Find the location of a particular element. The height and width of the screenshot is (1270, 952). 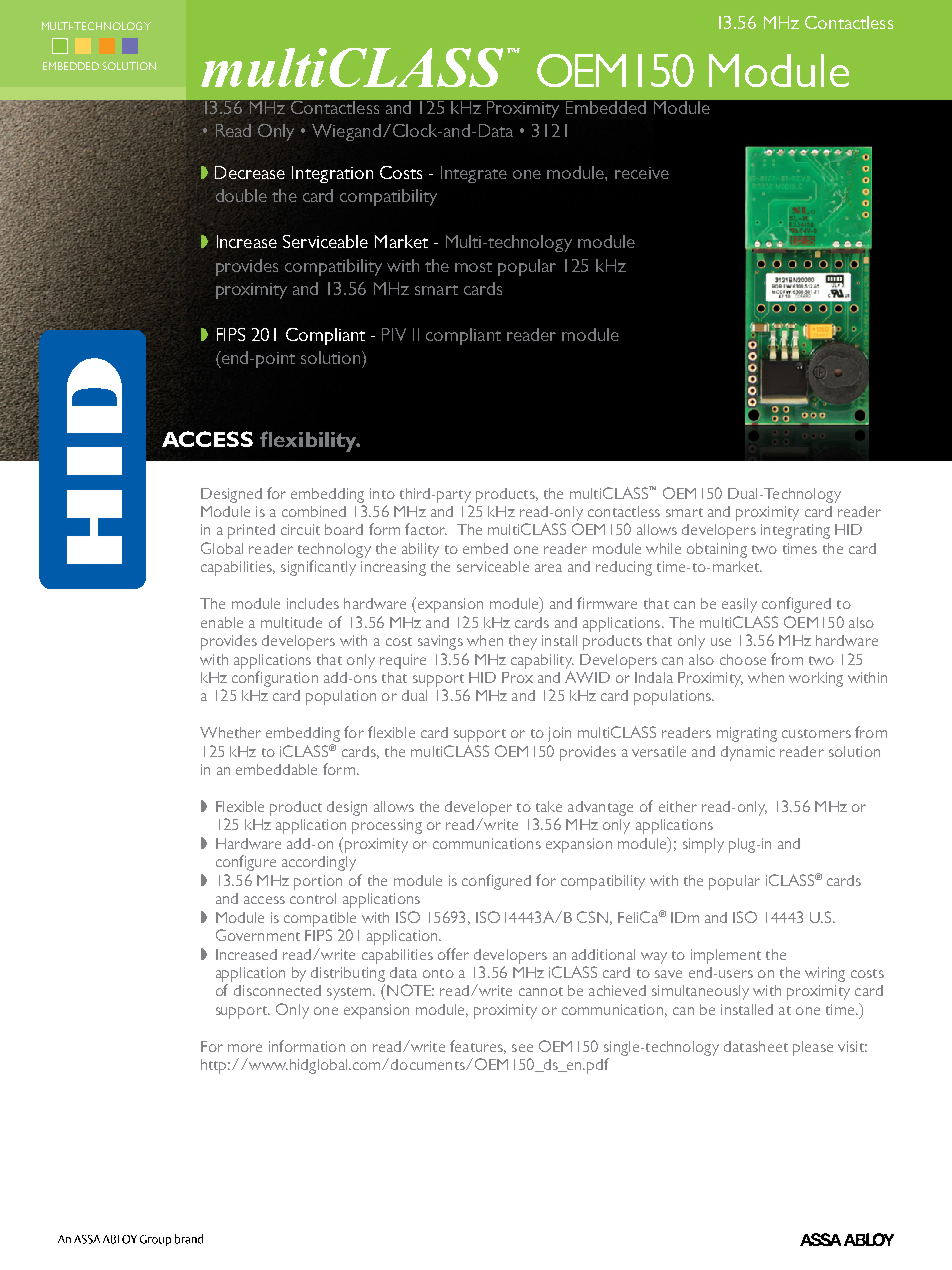

easily is located at coordinates (739, 605).
